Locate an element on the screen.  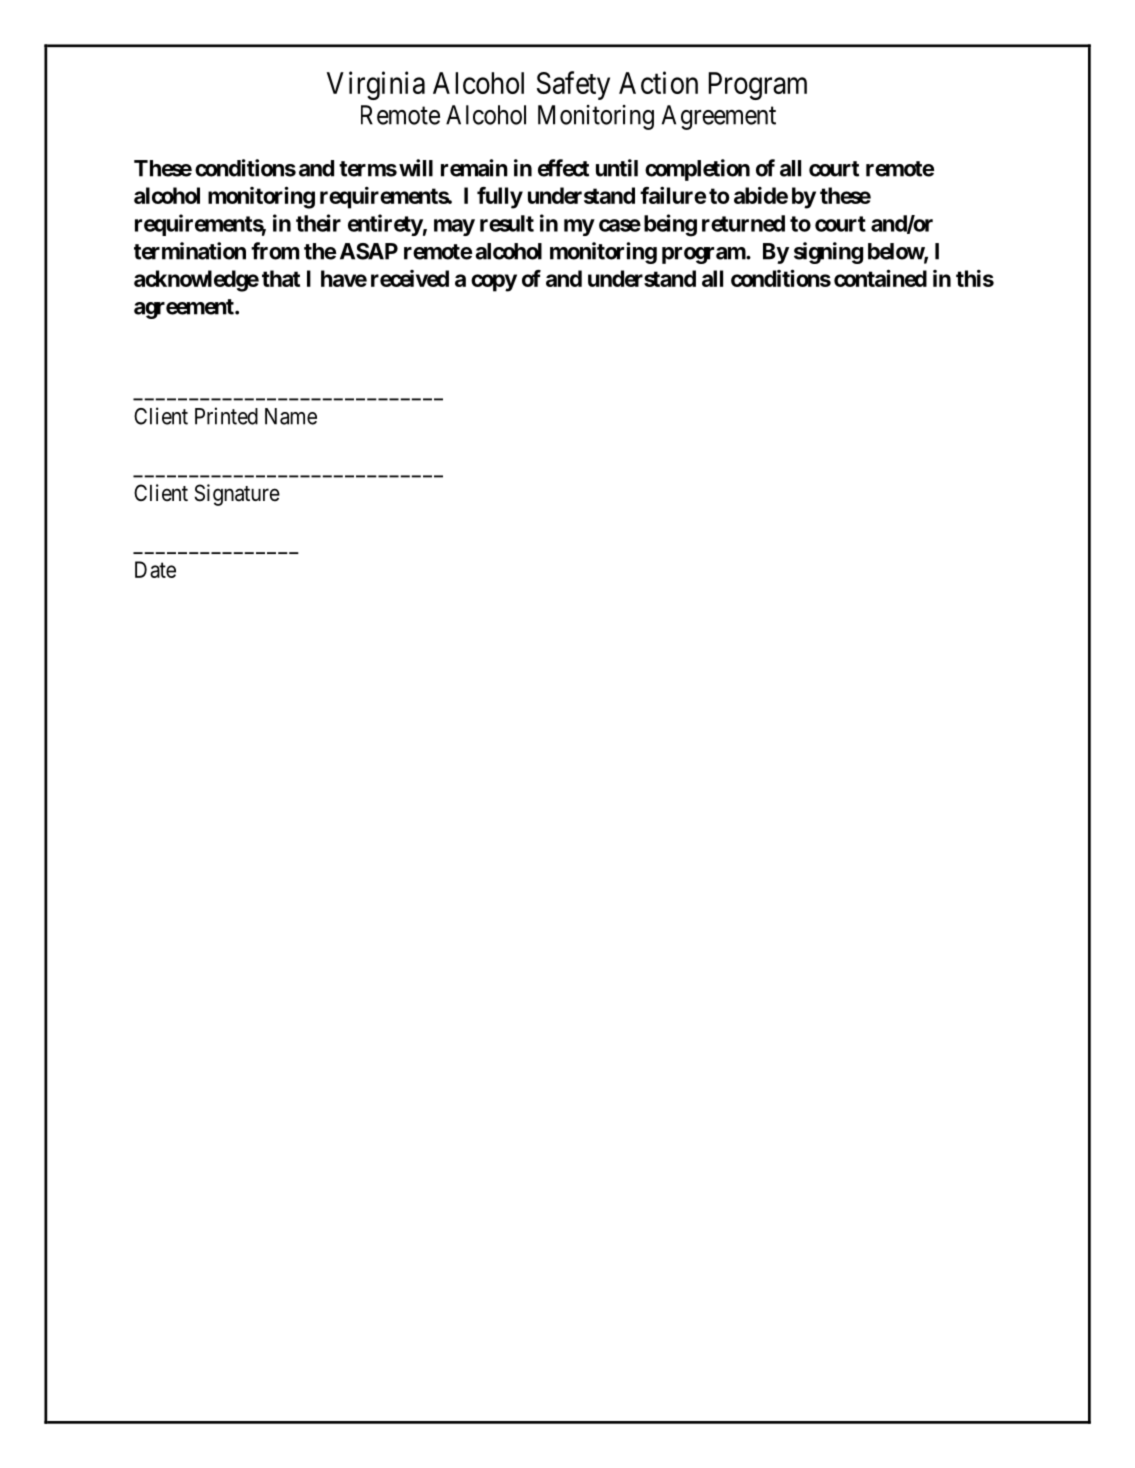
from is located at coordinates (275, 251).
